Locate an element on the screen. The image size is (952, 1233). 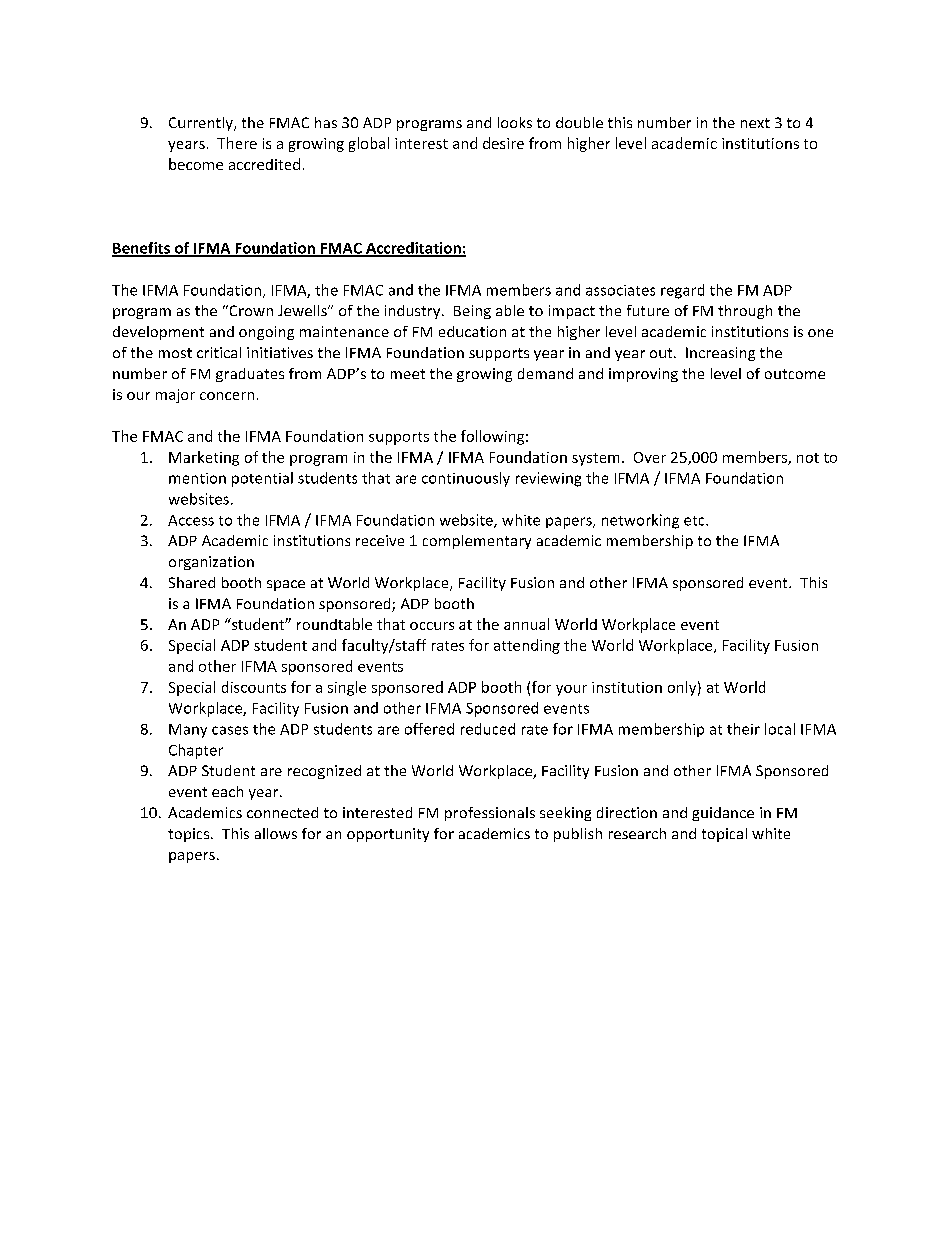
continuously is located at coordinates (466, 479).
